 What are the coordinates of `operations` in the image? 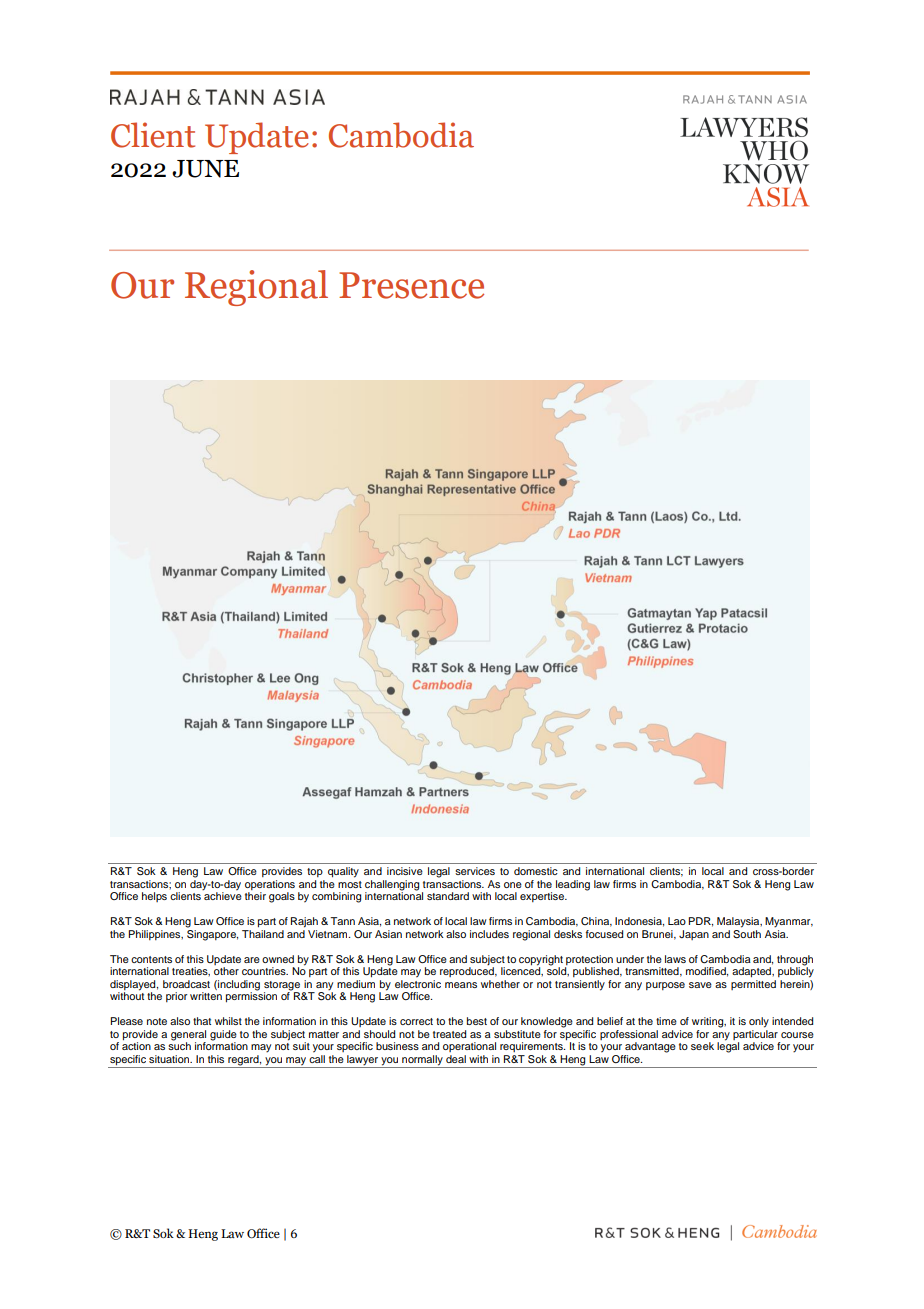 It's located at (270, 885).
